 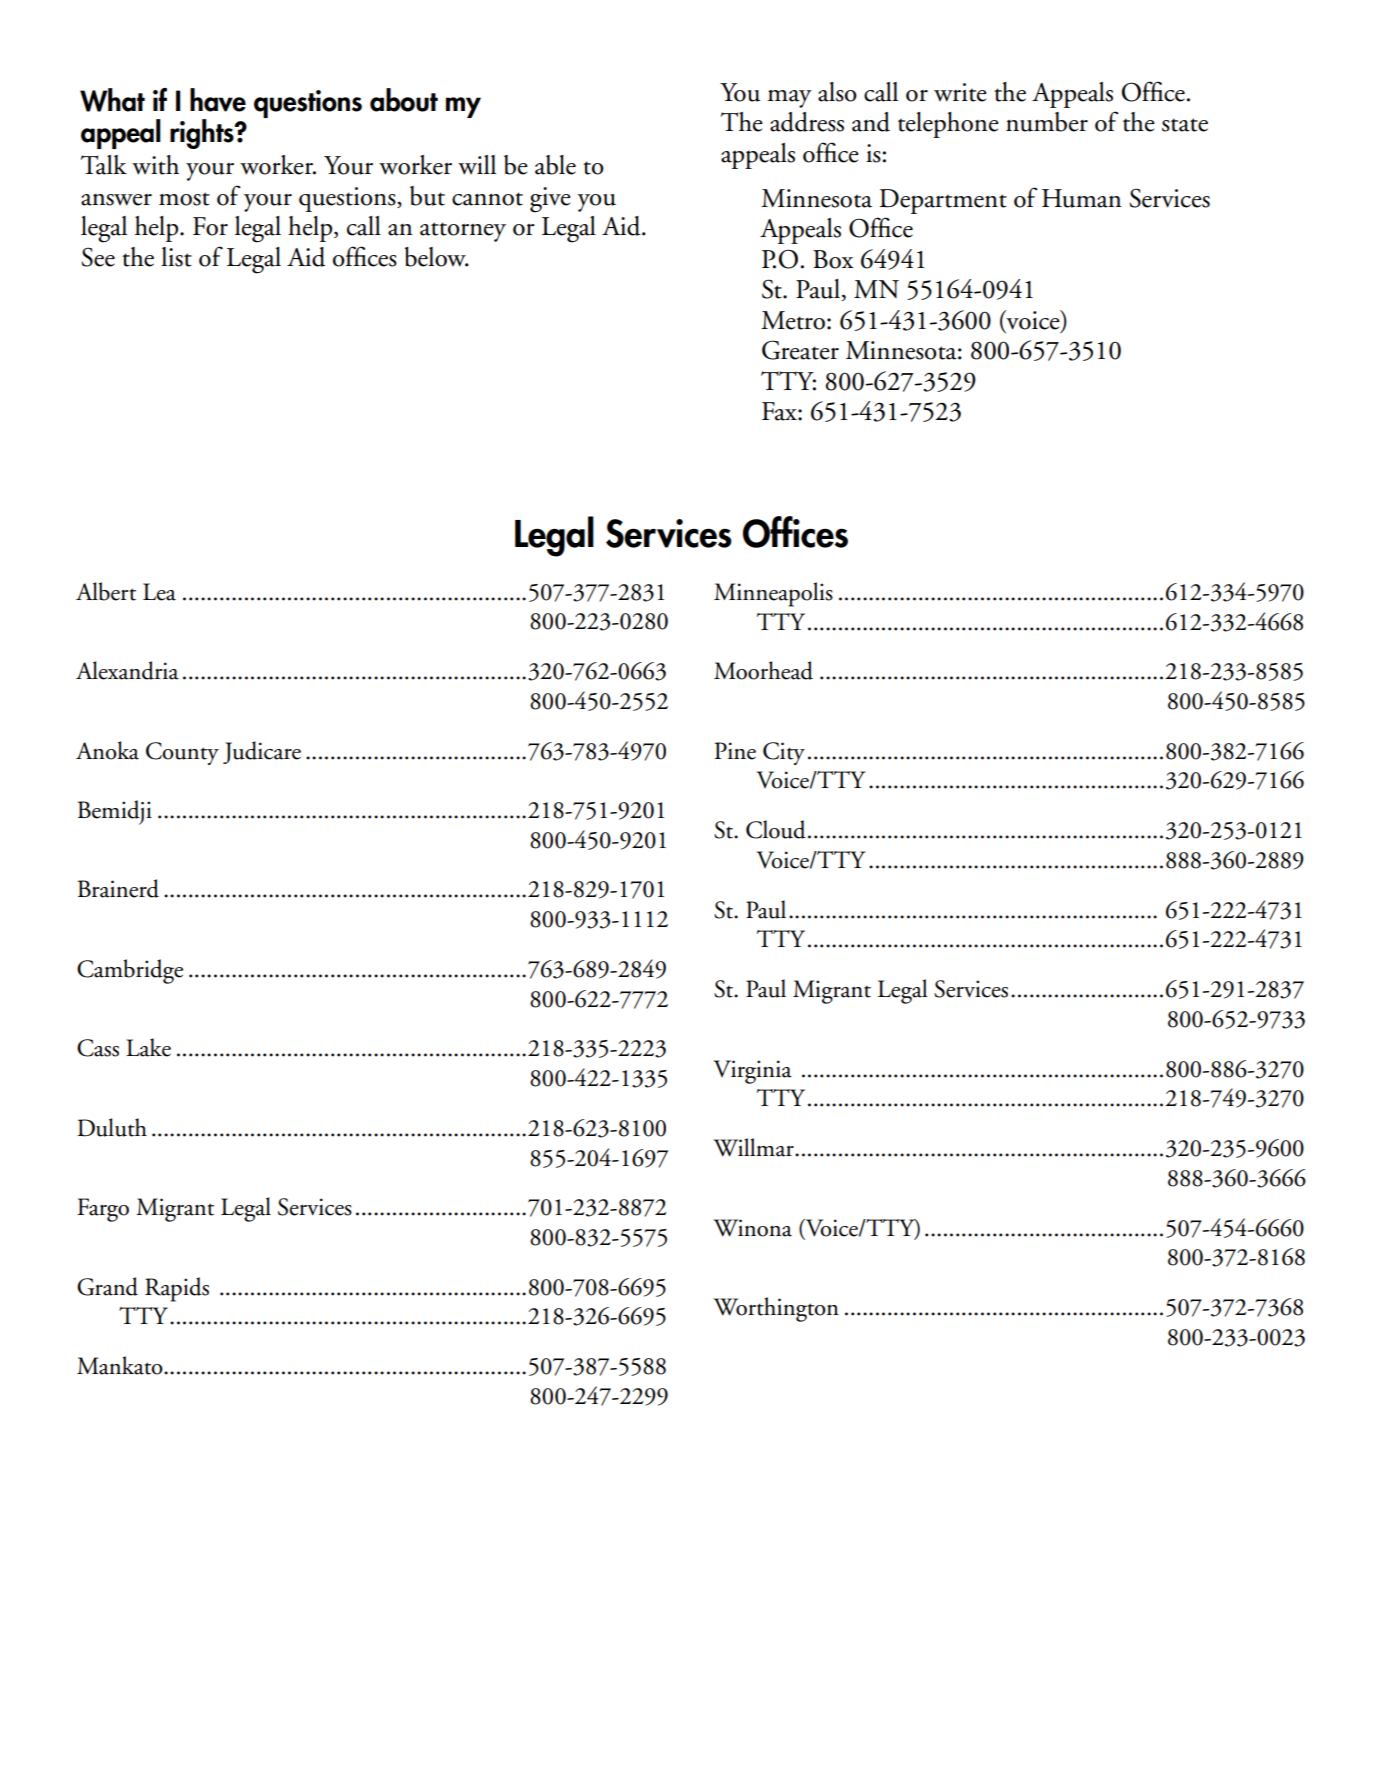 What do you see at coordinates (555, 165) in the screenshot?
I see `able` at bounding box center [555, 165].
